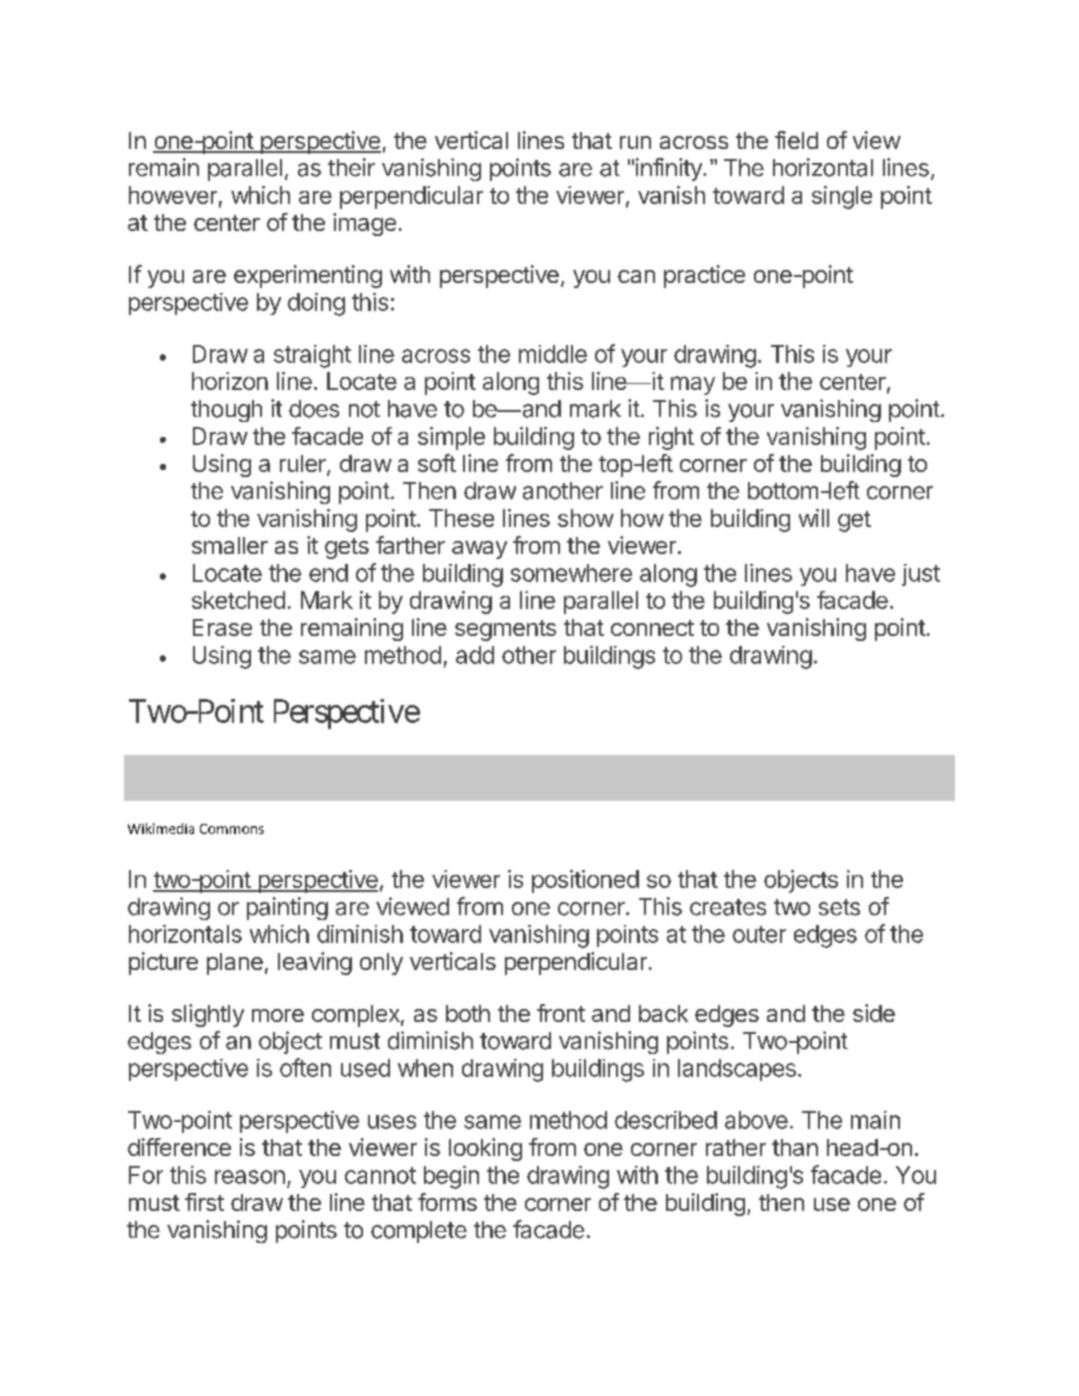  What do you see at coordinates (230, 545) in the document?
I see `smaller` at bounding box center [230, 545].
